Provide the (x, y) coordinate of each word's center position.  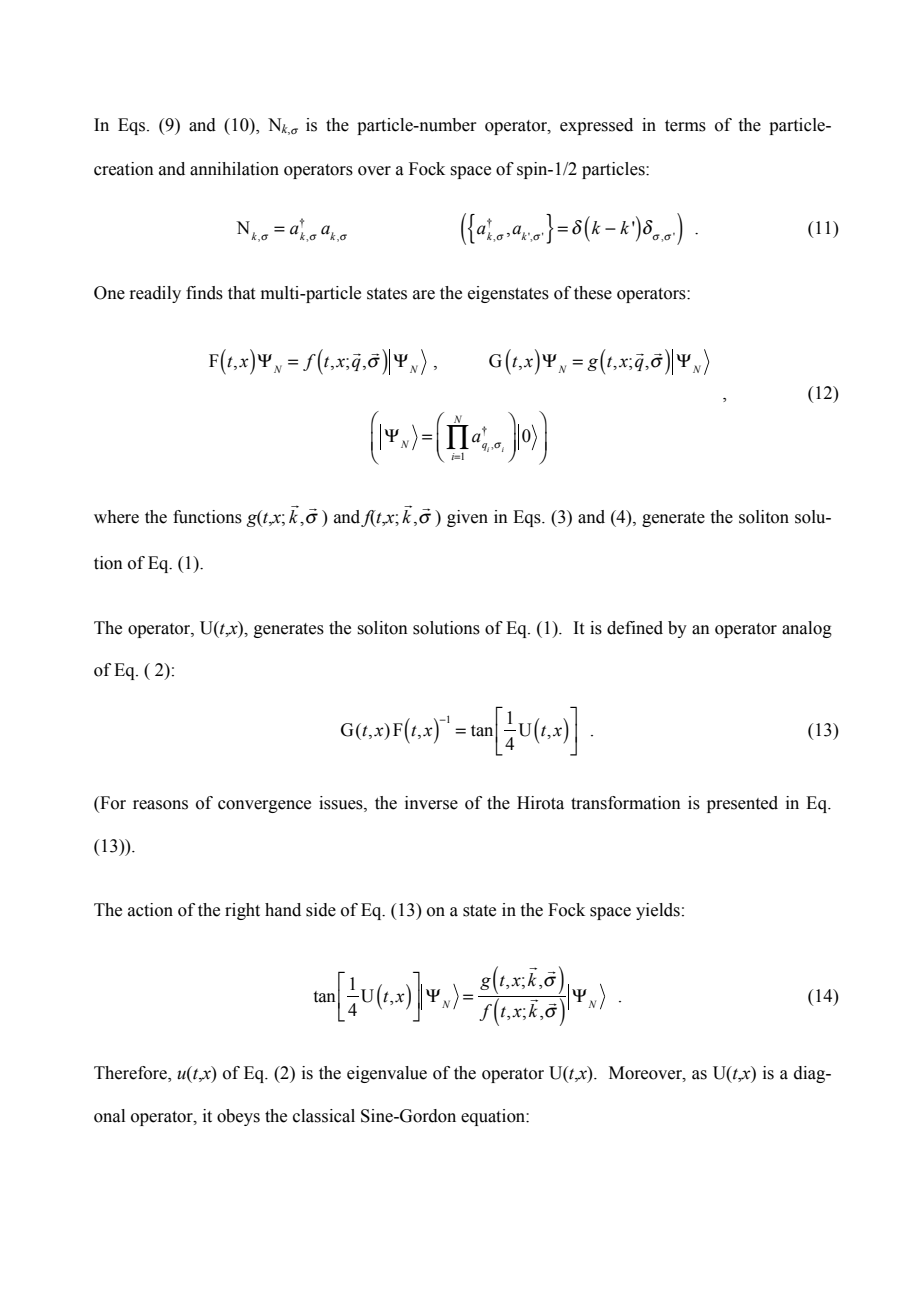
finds (204, 293)
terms (685, 126)
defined (635, 628)
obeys (238, 1117)
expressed (596, 126)
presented (742, 804)
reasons (160, 805)
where (116, 517)
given (467, 518)
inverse (431, 803)
